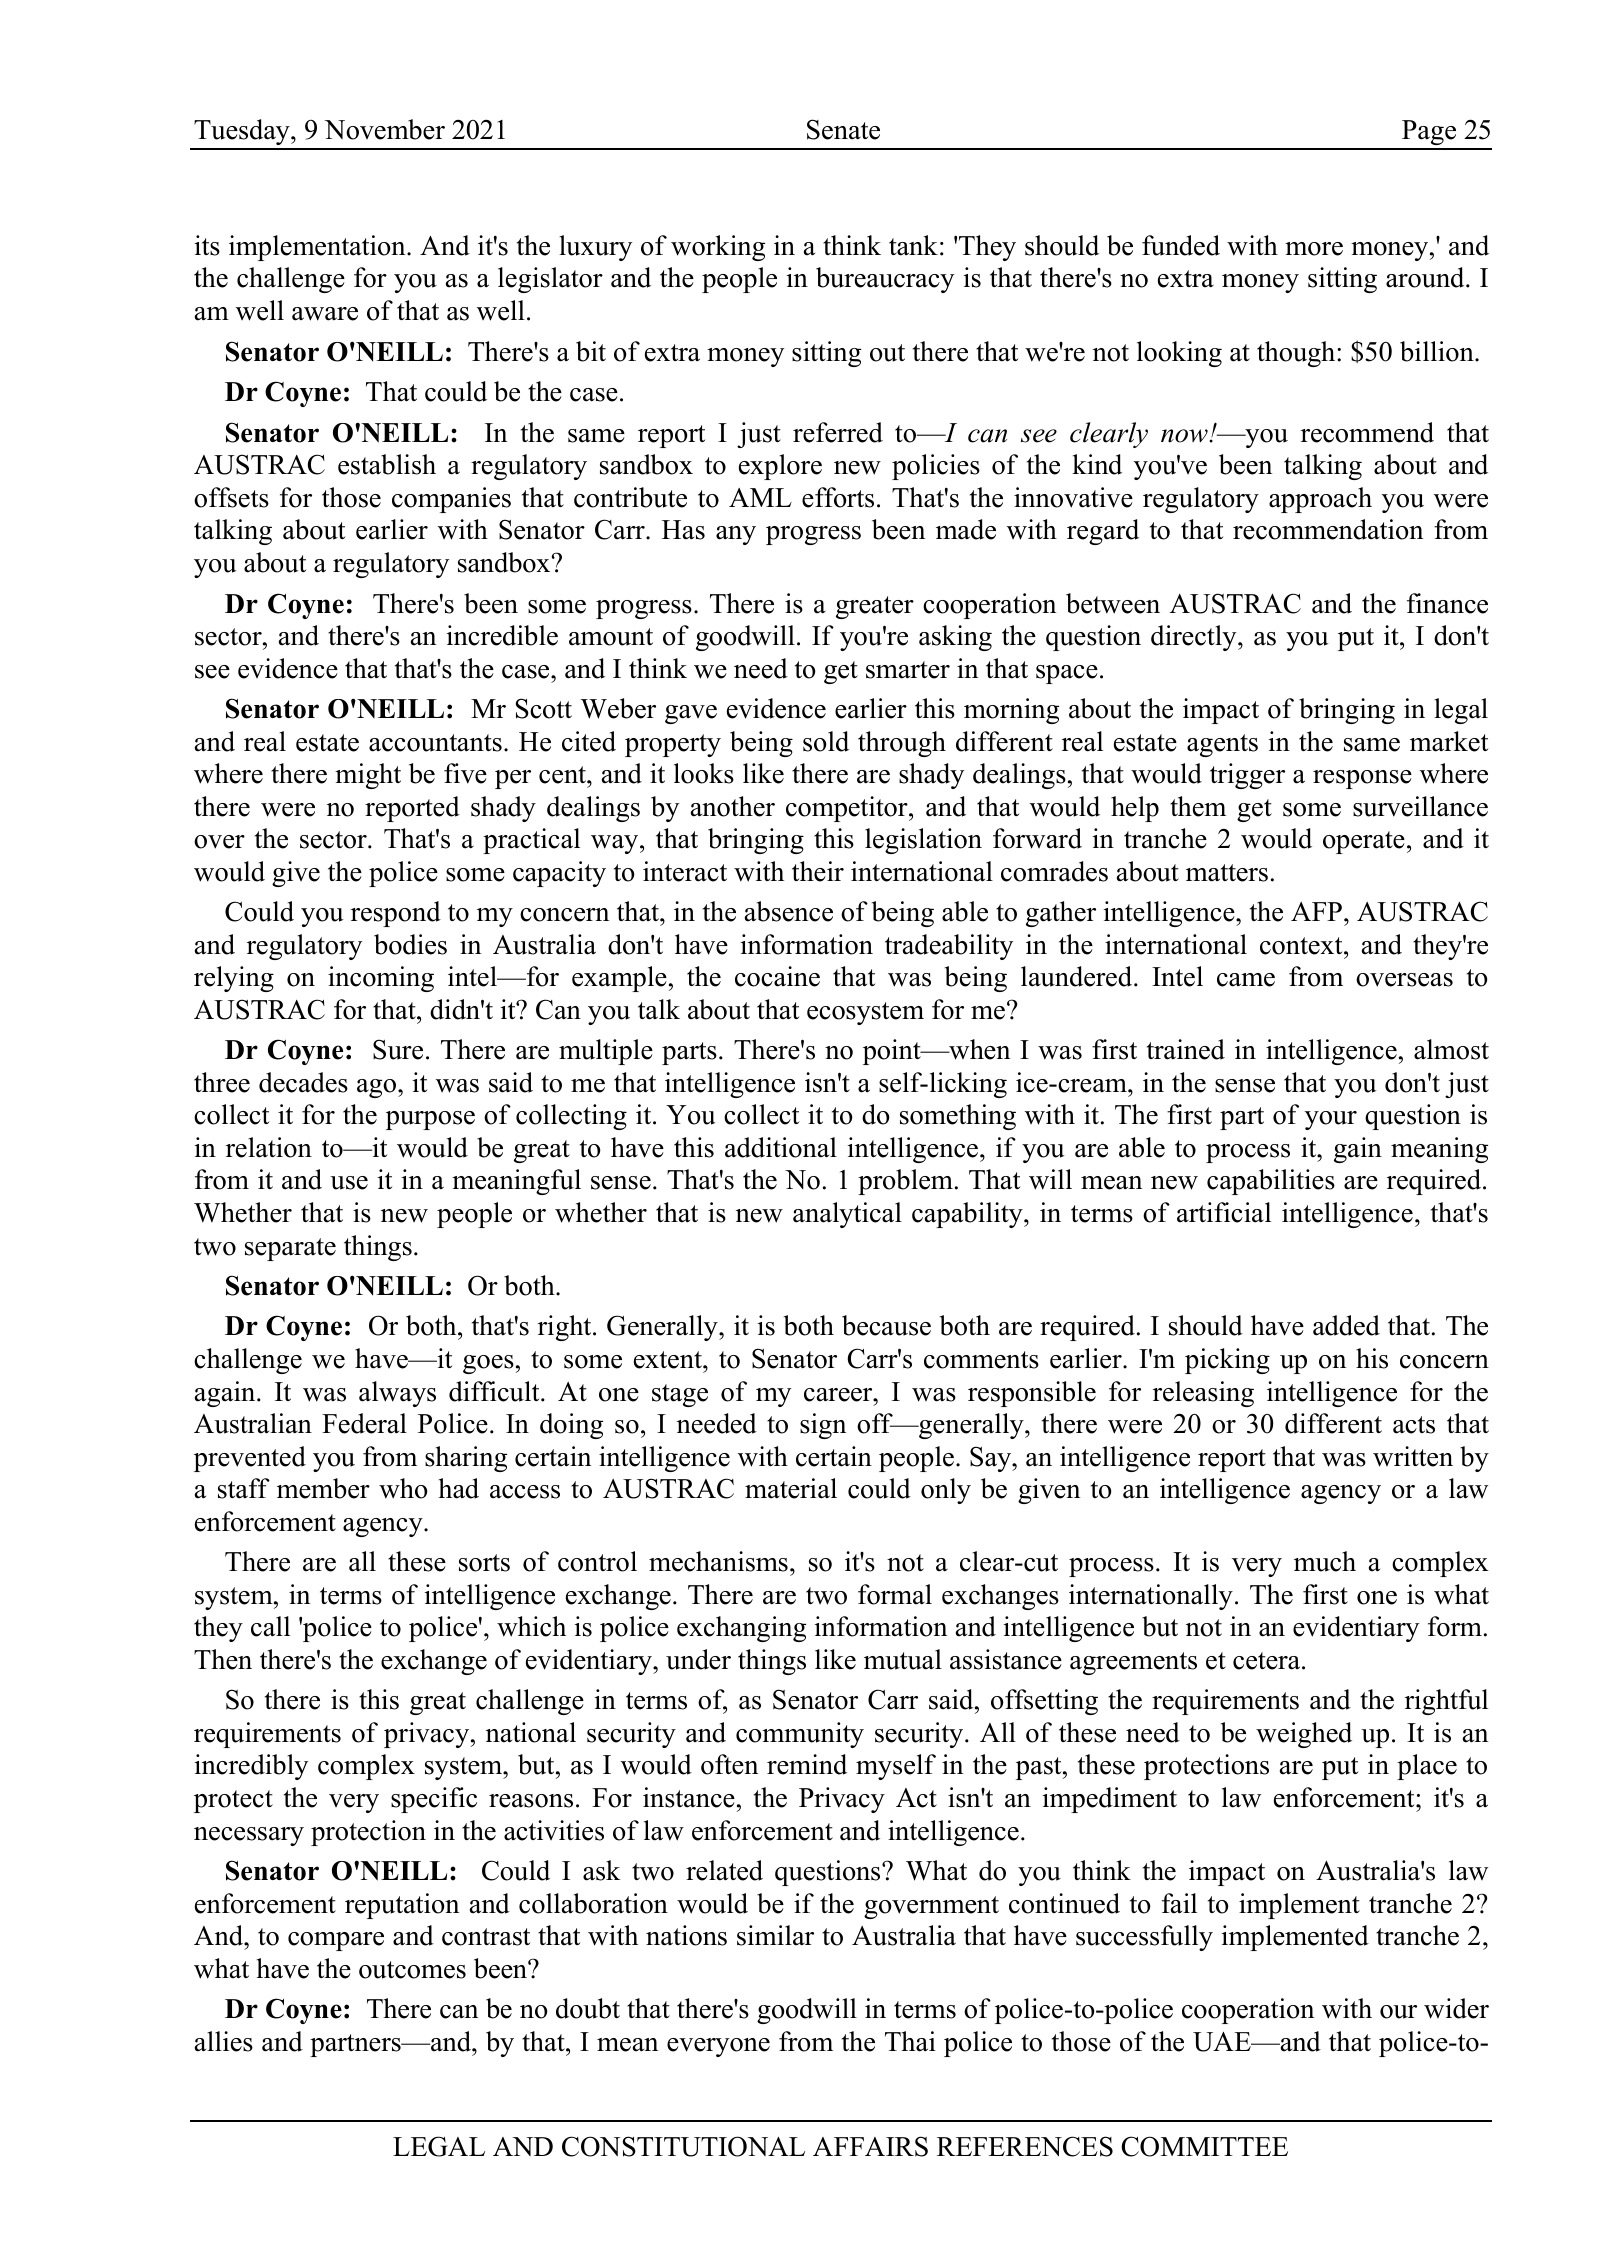  Describe the element at coordinates (1314, 249) in the image. I see `more` at that location.
